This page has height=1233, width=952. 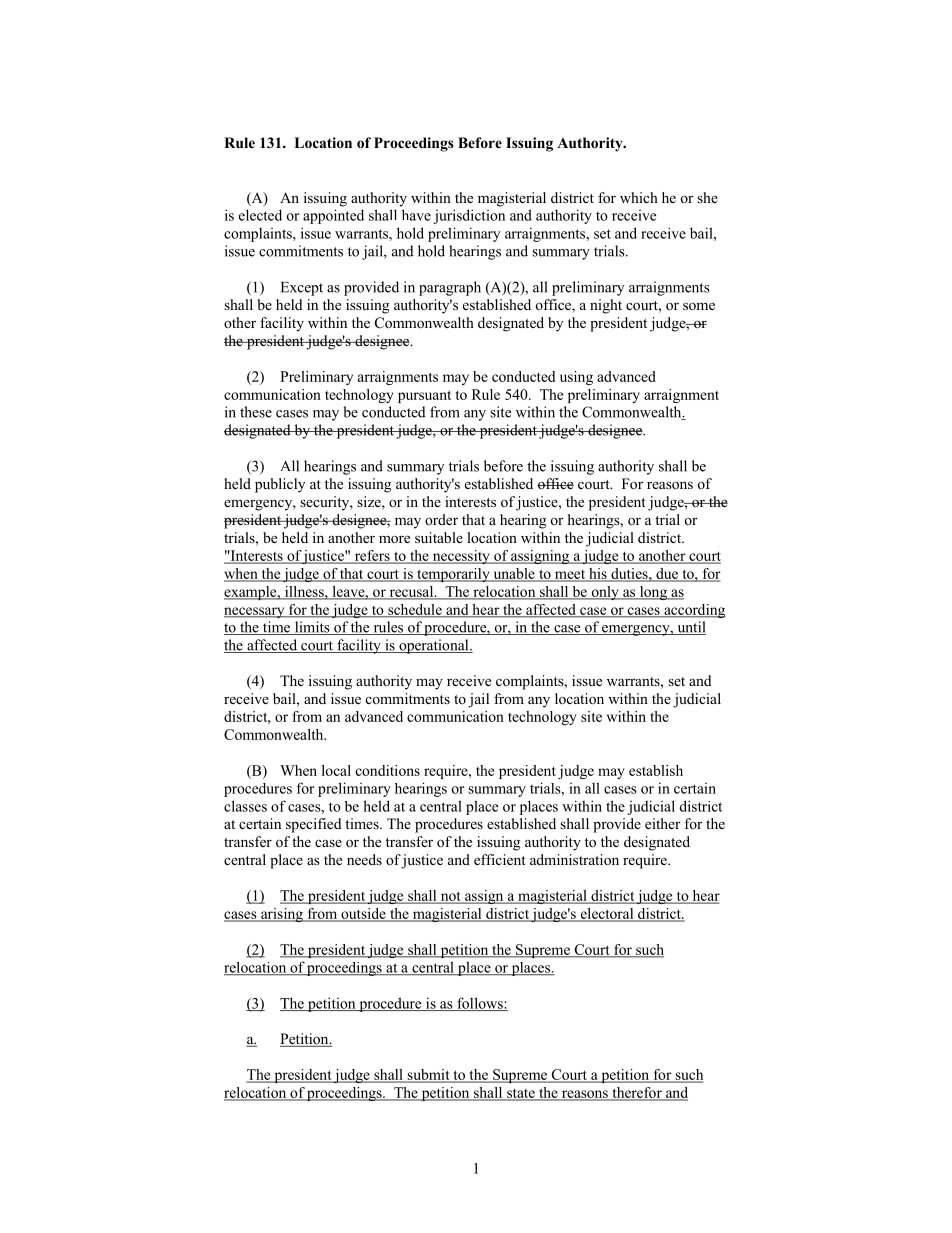 I want to click on local, so click(x=336, y=770).
